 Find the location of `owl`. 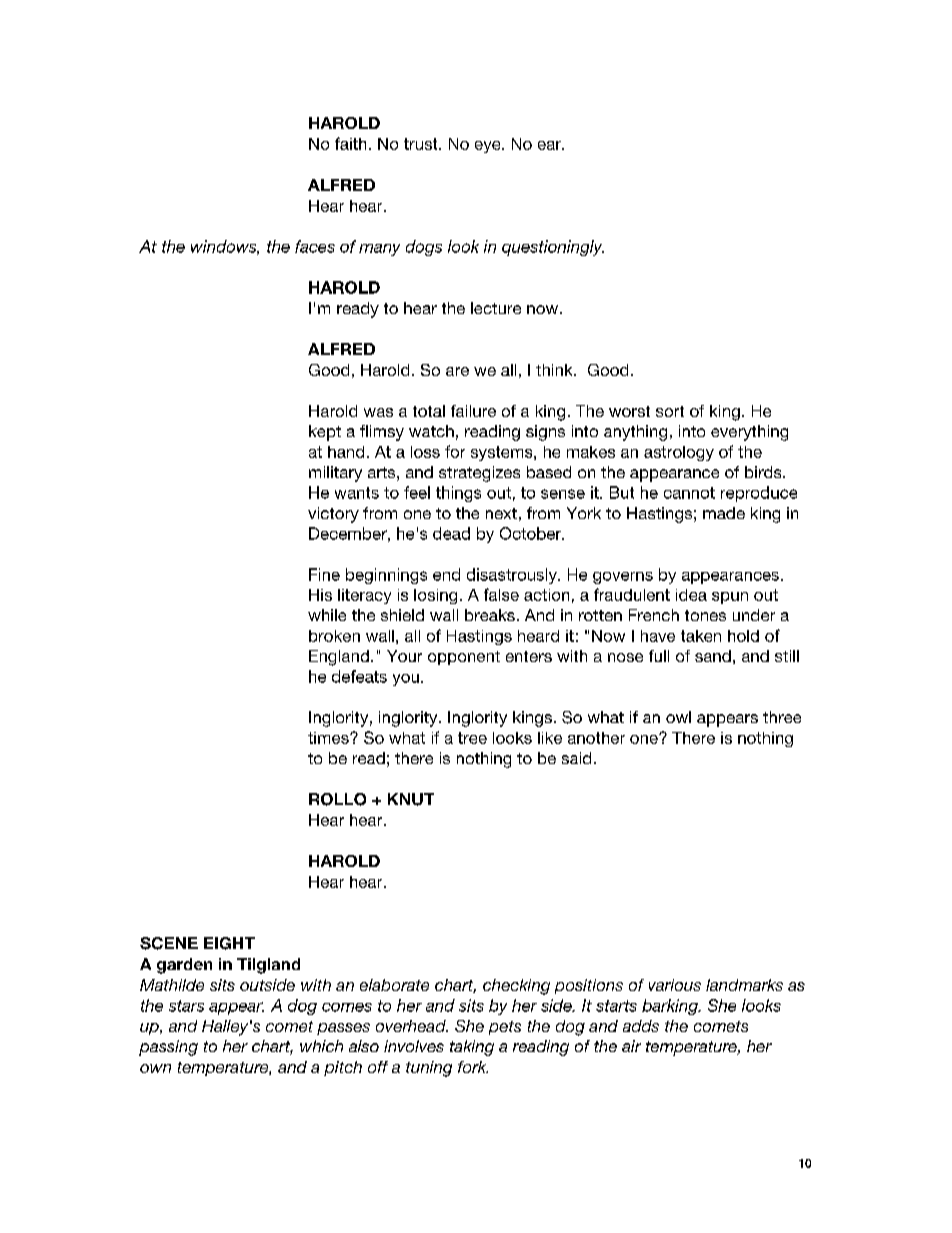

owl is located at coordinates (678, 717).
